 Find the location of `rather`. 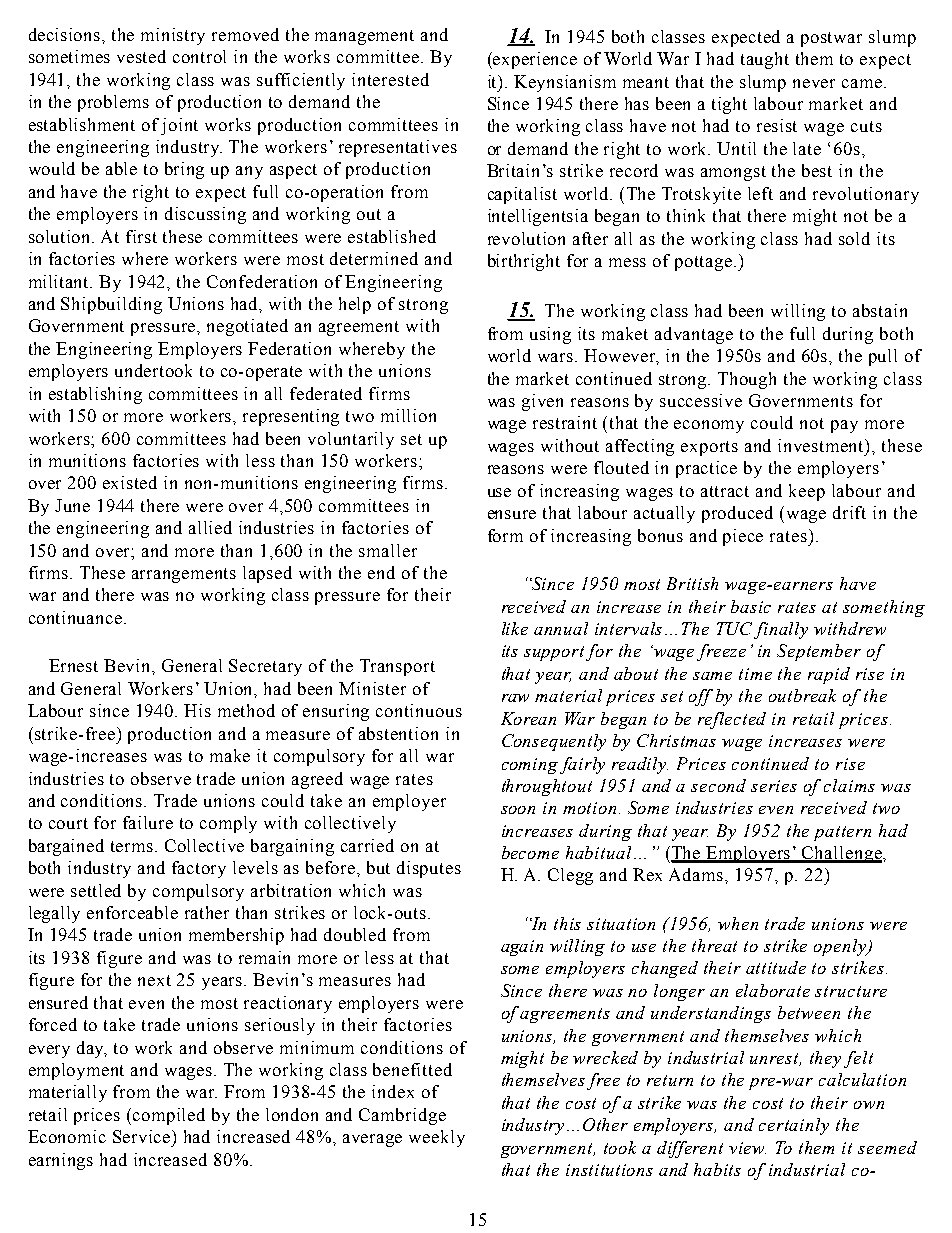

rather is located at coordinates (207, 912).
